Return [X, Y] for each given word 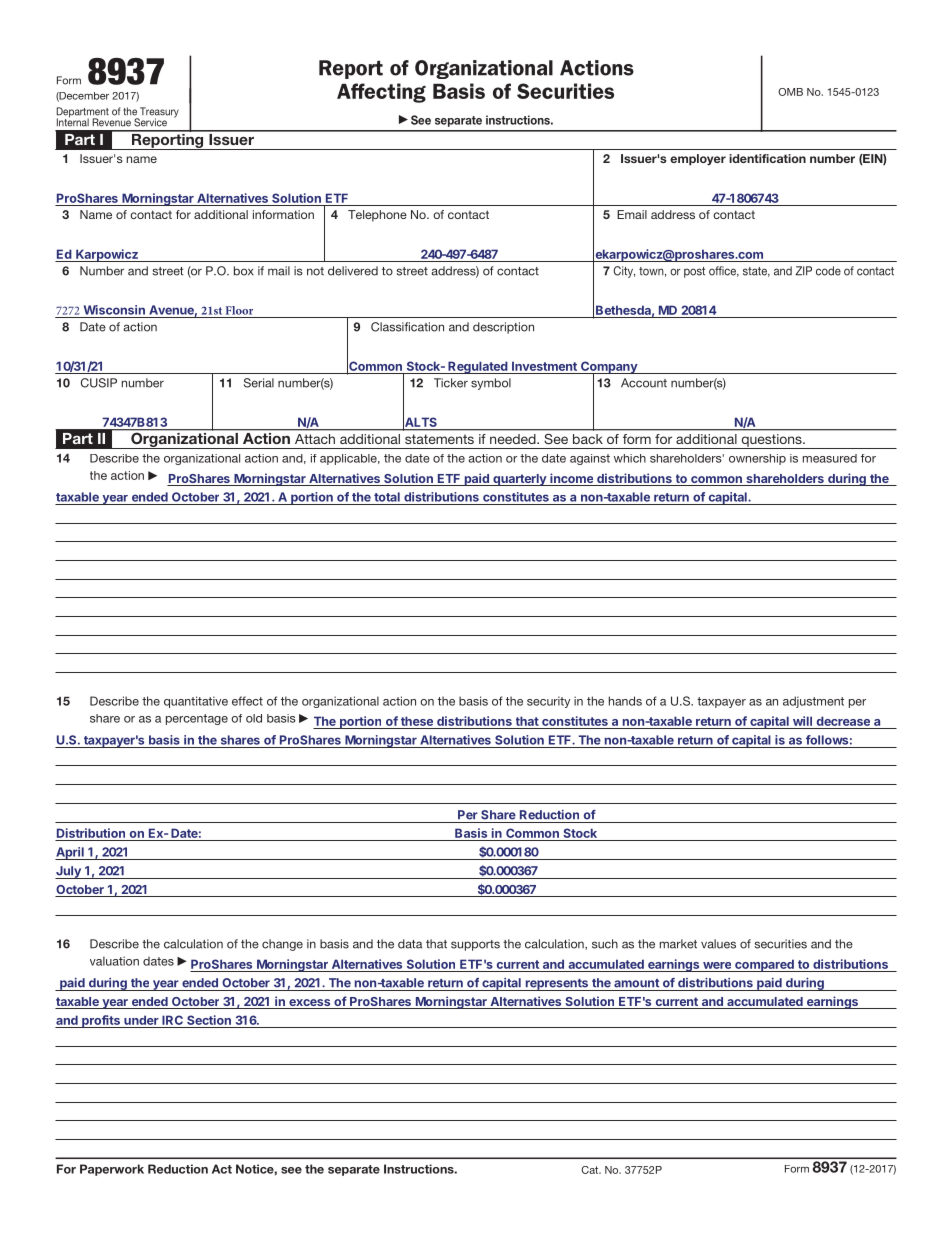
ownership [757, 459]
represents [556, 985]
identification [767, 158]
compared [764, 965]
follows [827, 740]
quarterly [519, 480]
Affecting [381, 93]
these [417, 721]
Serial [259, 383]
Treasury [158, 113]
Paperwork [112, 1170]
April [70, 853]
